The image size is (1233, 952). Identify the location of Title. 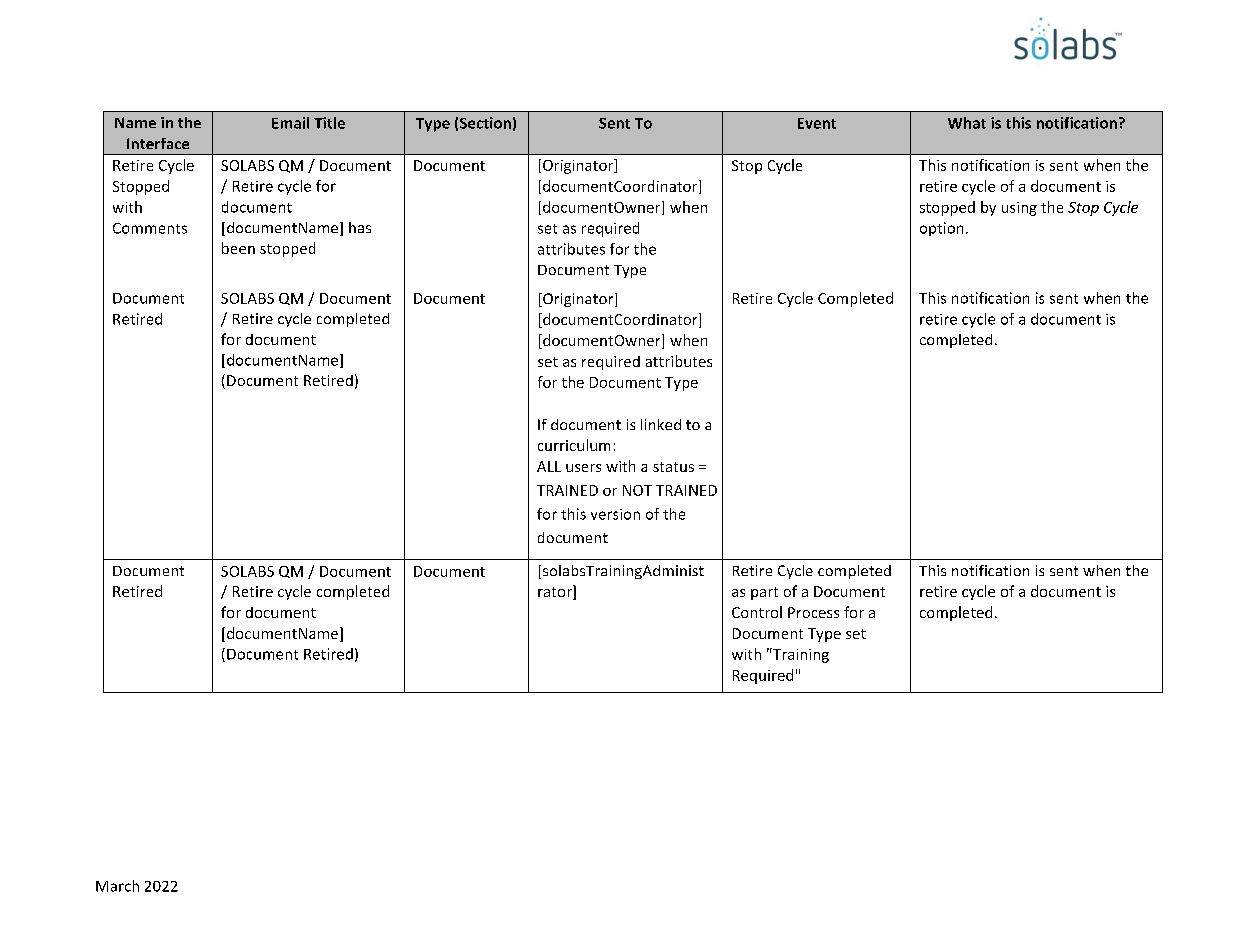
(329, 123).
